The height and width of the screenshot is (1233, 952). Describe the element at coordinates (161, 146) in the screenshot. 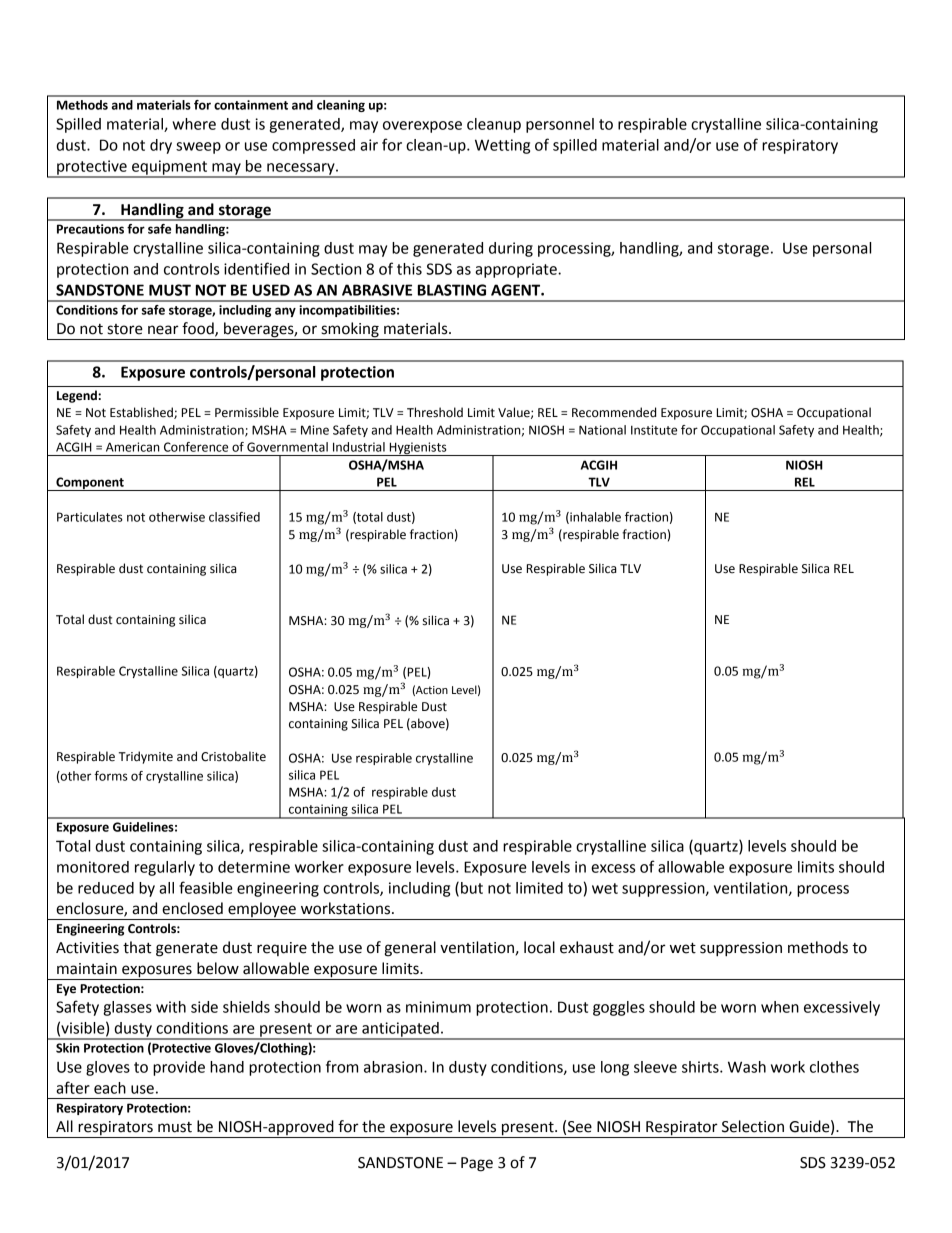

I see `dry` at that location.
